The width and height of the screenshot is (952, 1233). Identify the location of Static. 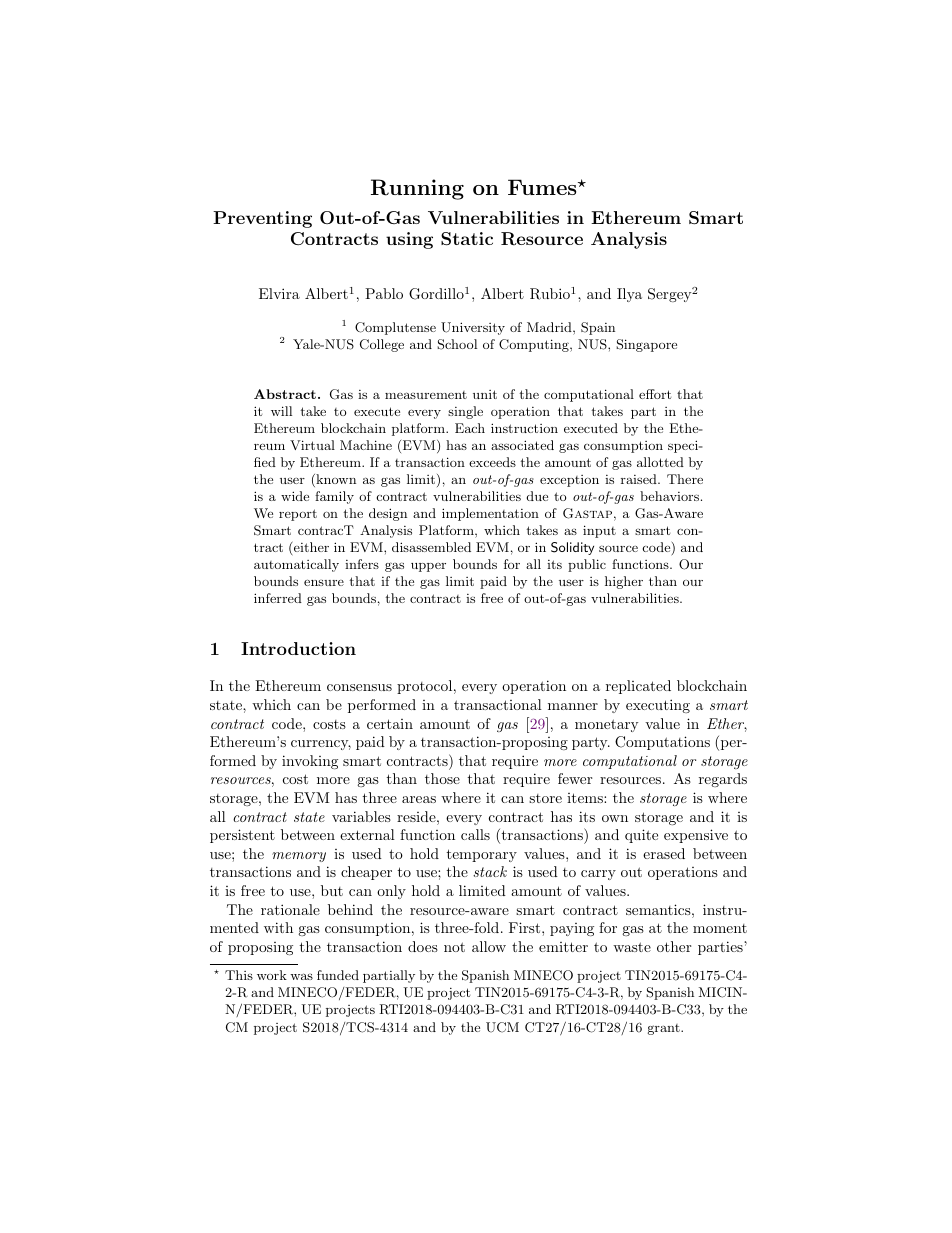
(467, 239).
